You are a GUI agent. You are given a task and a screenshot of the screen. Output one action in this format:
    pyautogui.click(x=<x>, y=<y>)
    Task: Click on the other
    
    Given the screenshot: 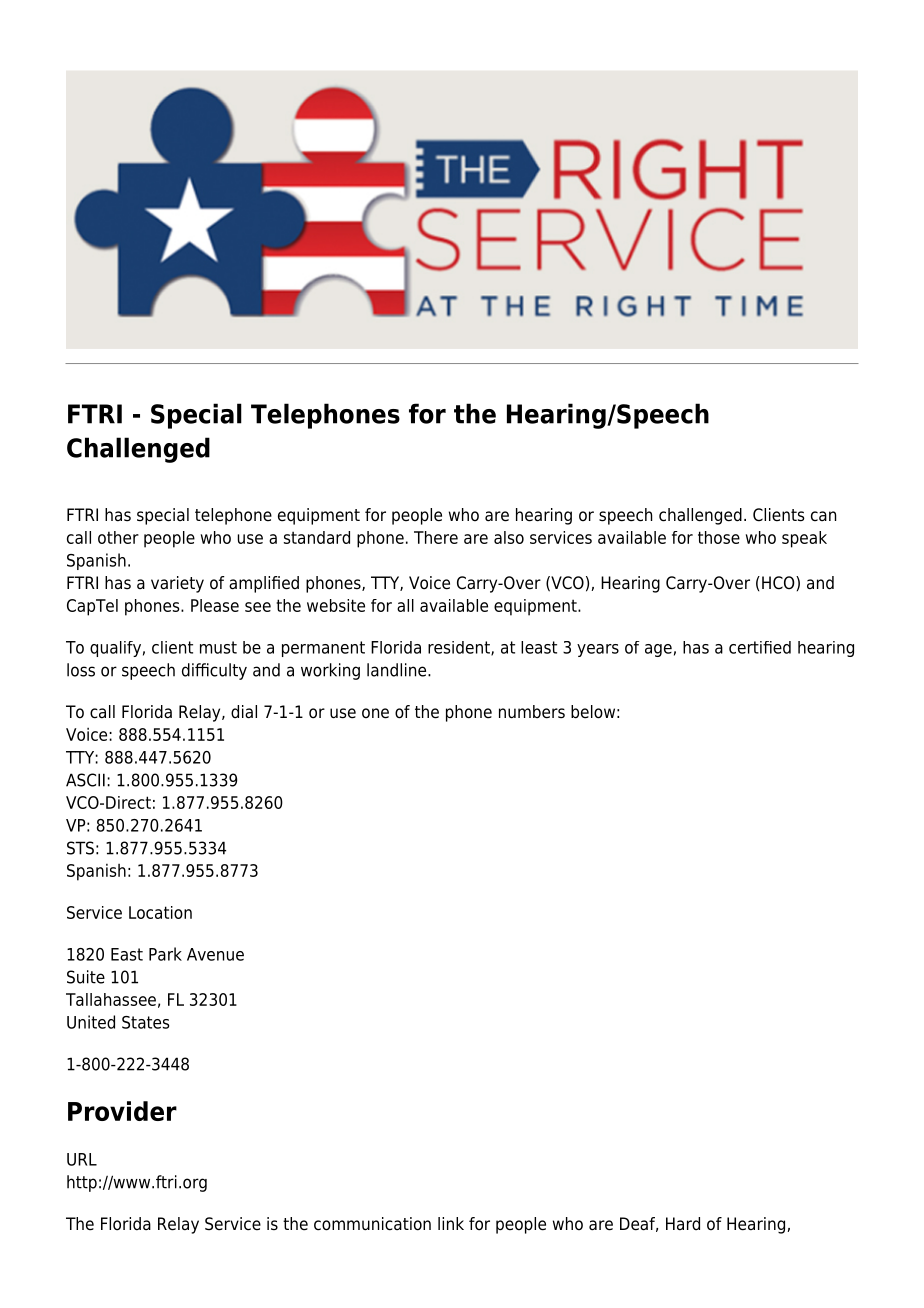 What is the action you would take?
    pyautogui.click(x=118, y=537)
